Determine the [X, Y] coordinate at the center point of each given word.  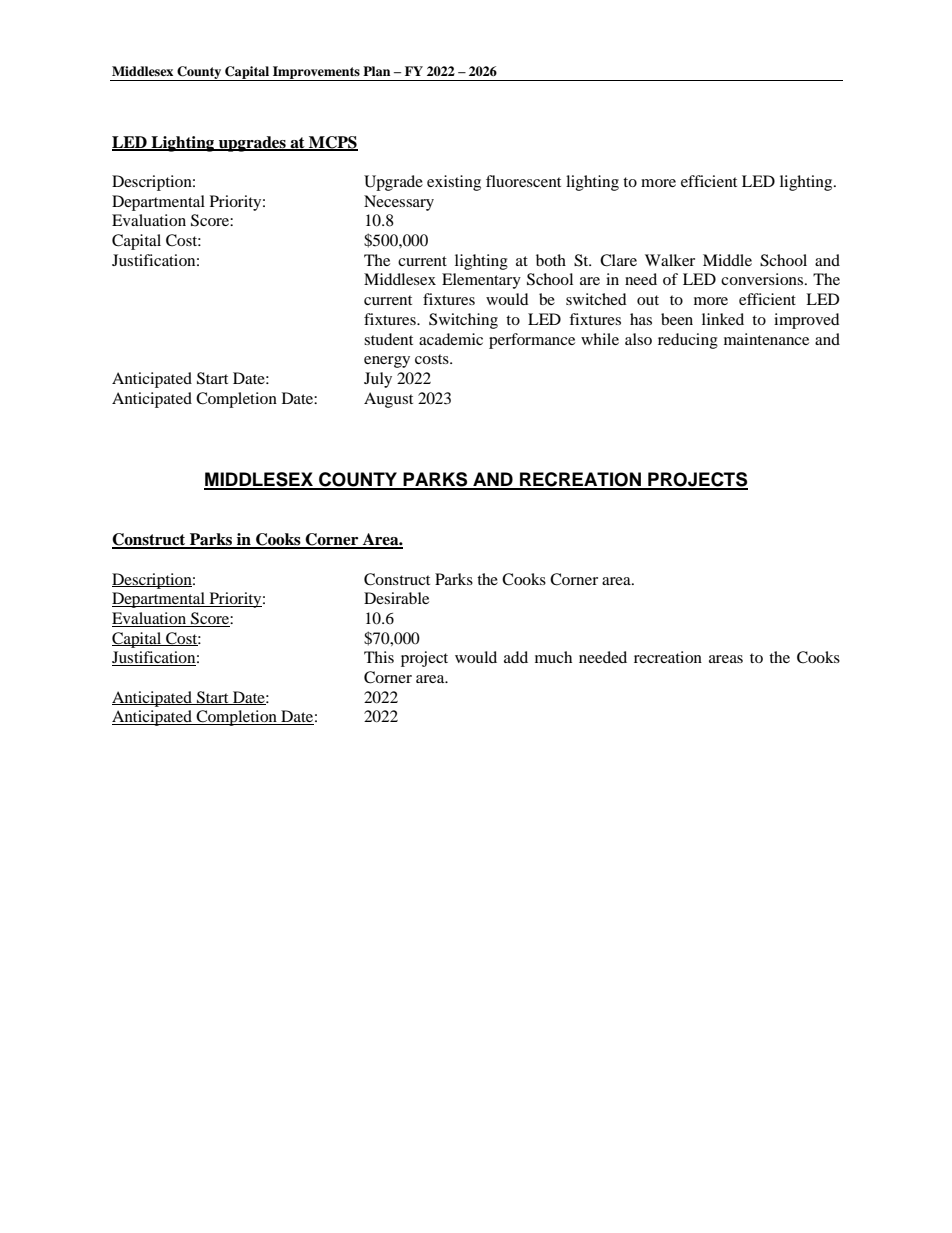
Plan [376, 71]
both [551, 260]
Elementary [481, 281]
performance [532, 341]
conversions [762, 279]
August [388, 400]
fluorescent [523, 181]
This [379, 657]
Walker [670, 260]
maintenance [766, 339]
